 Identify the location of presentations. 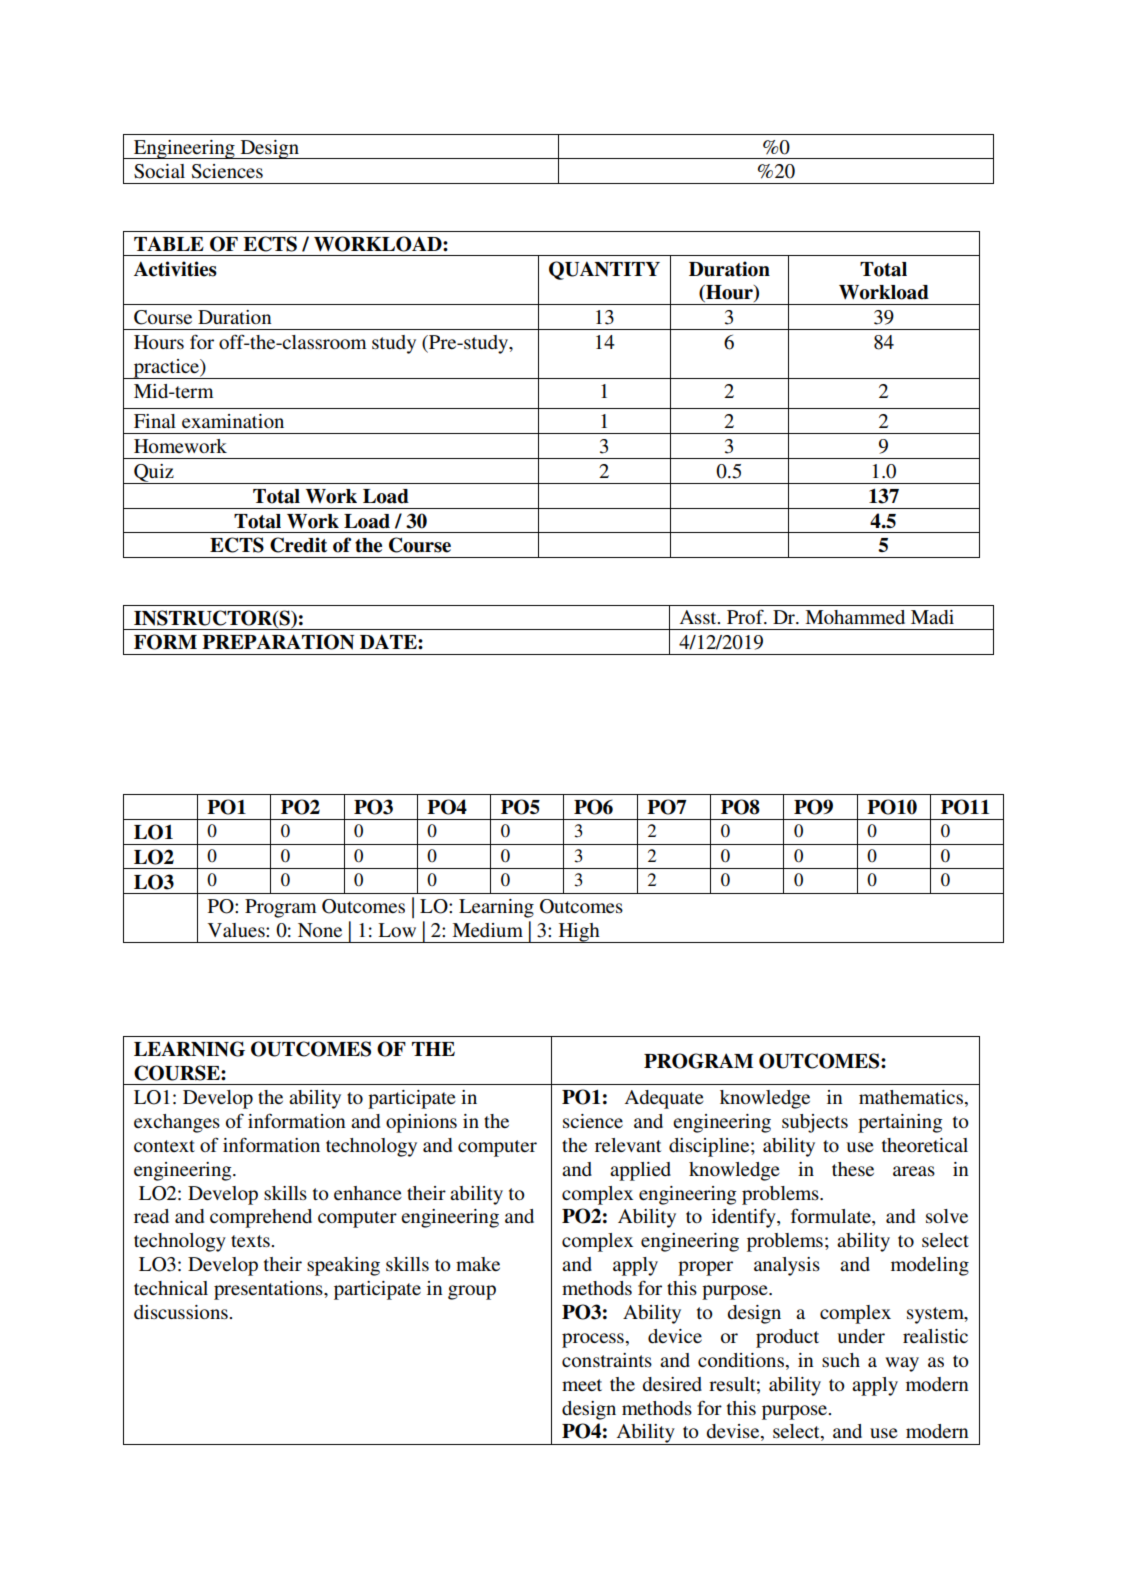
(269, 1290).
